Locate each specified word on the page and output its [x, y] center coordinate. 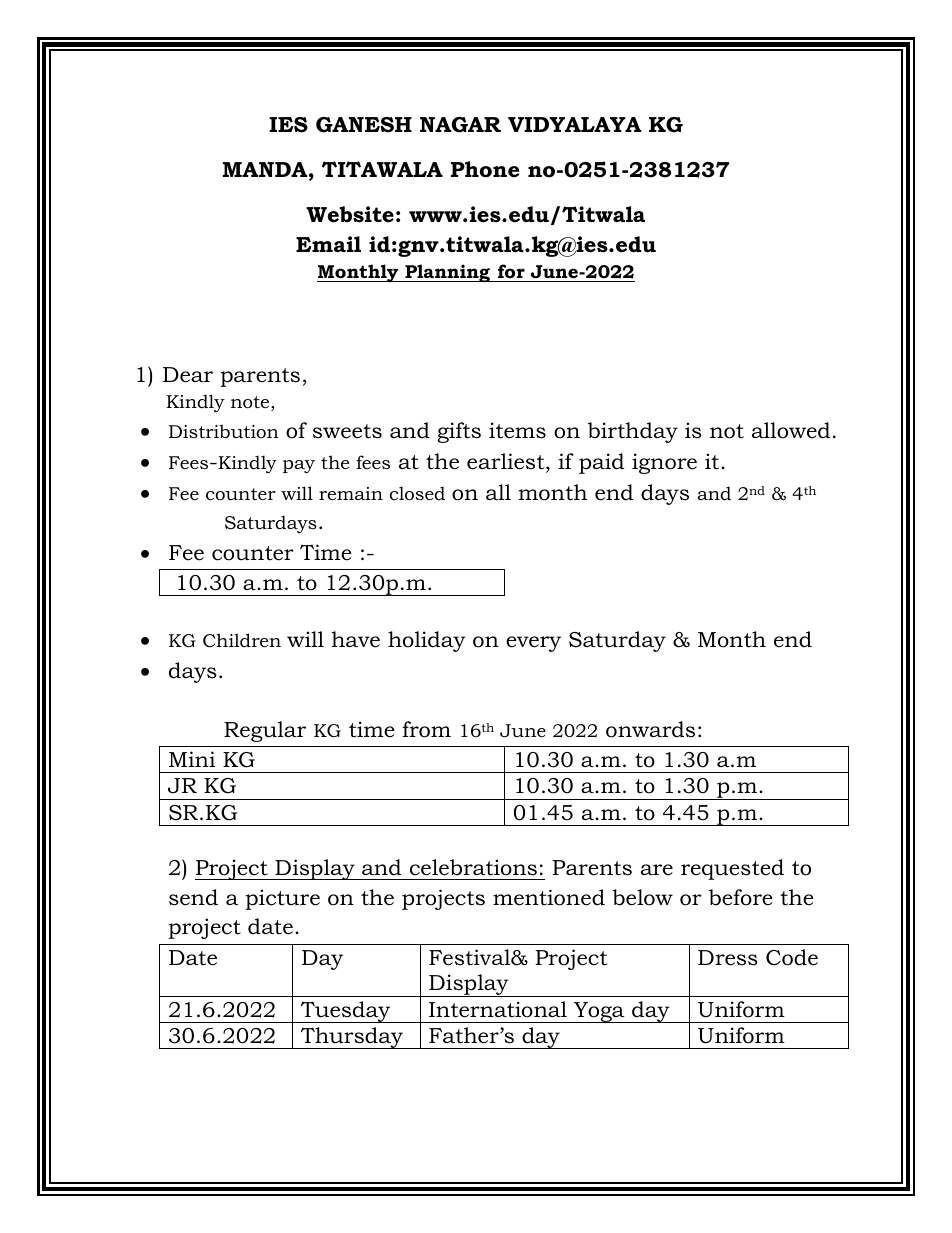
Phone [485, 169]
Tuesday [346, 1012]
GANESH [364, 125]
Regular [265, 731]
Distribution [224, 431]
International [498, 1009]
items [517, 430]
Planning [447, 273]
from [426, 729]
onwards [650, 729]
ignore [664, 463]
